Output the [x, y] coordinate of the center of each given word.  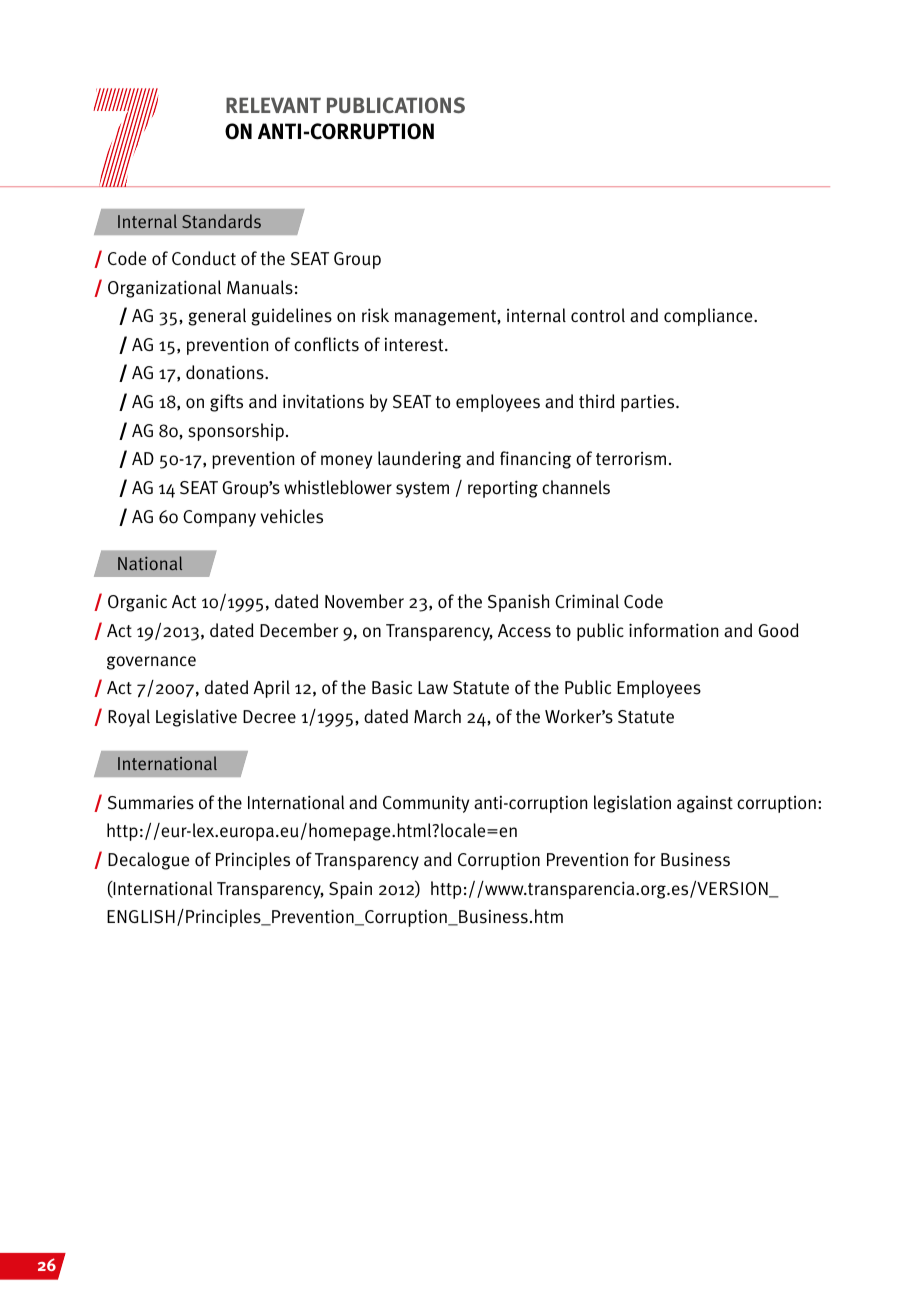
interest [415, 345]
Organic [137, 603]
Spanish [518, 603]
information [673, 630]
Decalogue [148, 861]
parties [649, 403]
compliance [709, 317]
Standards [221, 221]
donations [226, 372]
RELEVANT [273, 105]
